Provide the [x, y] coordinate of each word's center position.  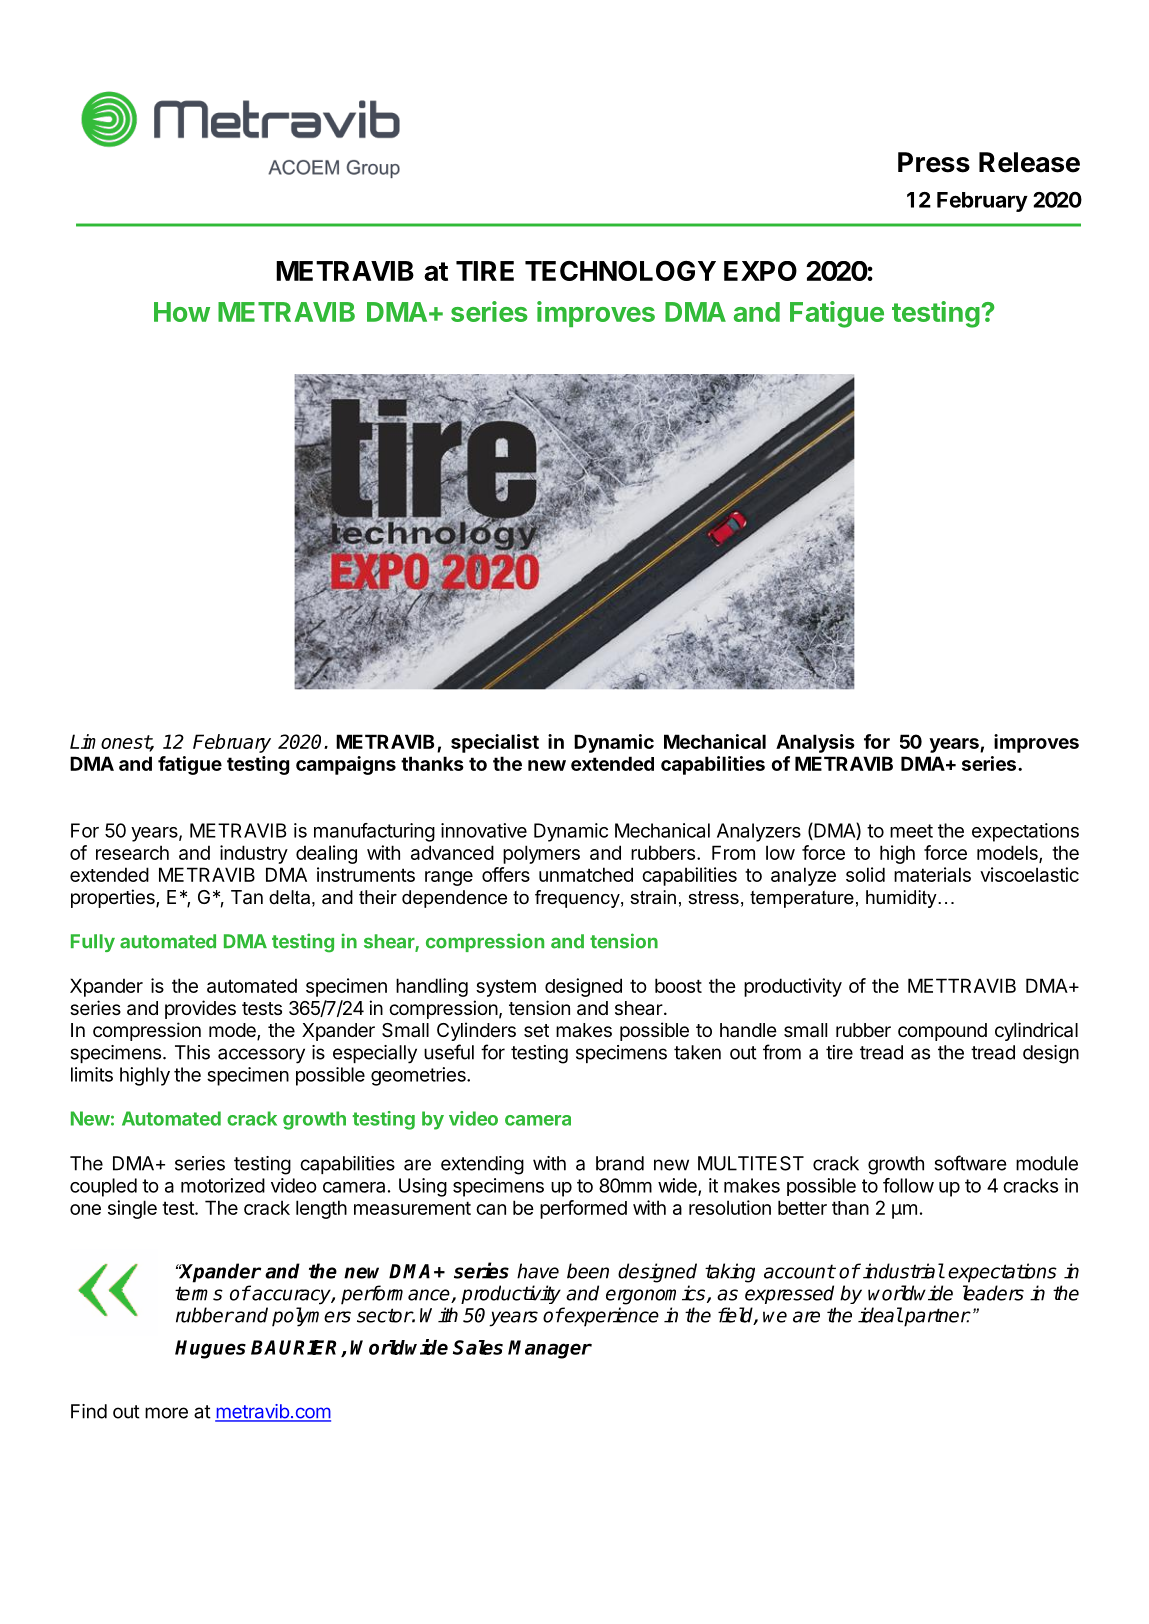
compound [942, 1032]
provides [200, 1009]
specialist [495, 743]
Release [1029, 162]
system [506, 988]
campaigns [346, 765]
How [182, 312]
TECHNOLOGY [620, 270]
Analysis [815, 743]
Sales [478, 1347]
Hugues [210, 1349]
